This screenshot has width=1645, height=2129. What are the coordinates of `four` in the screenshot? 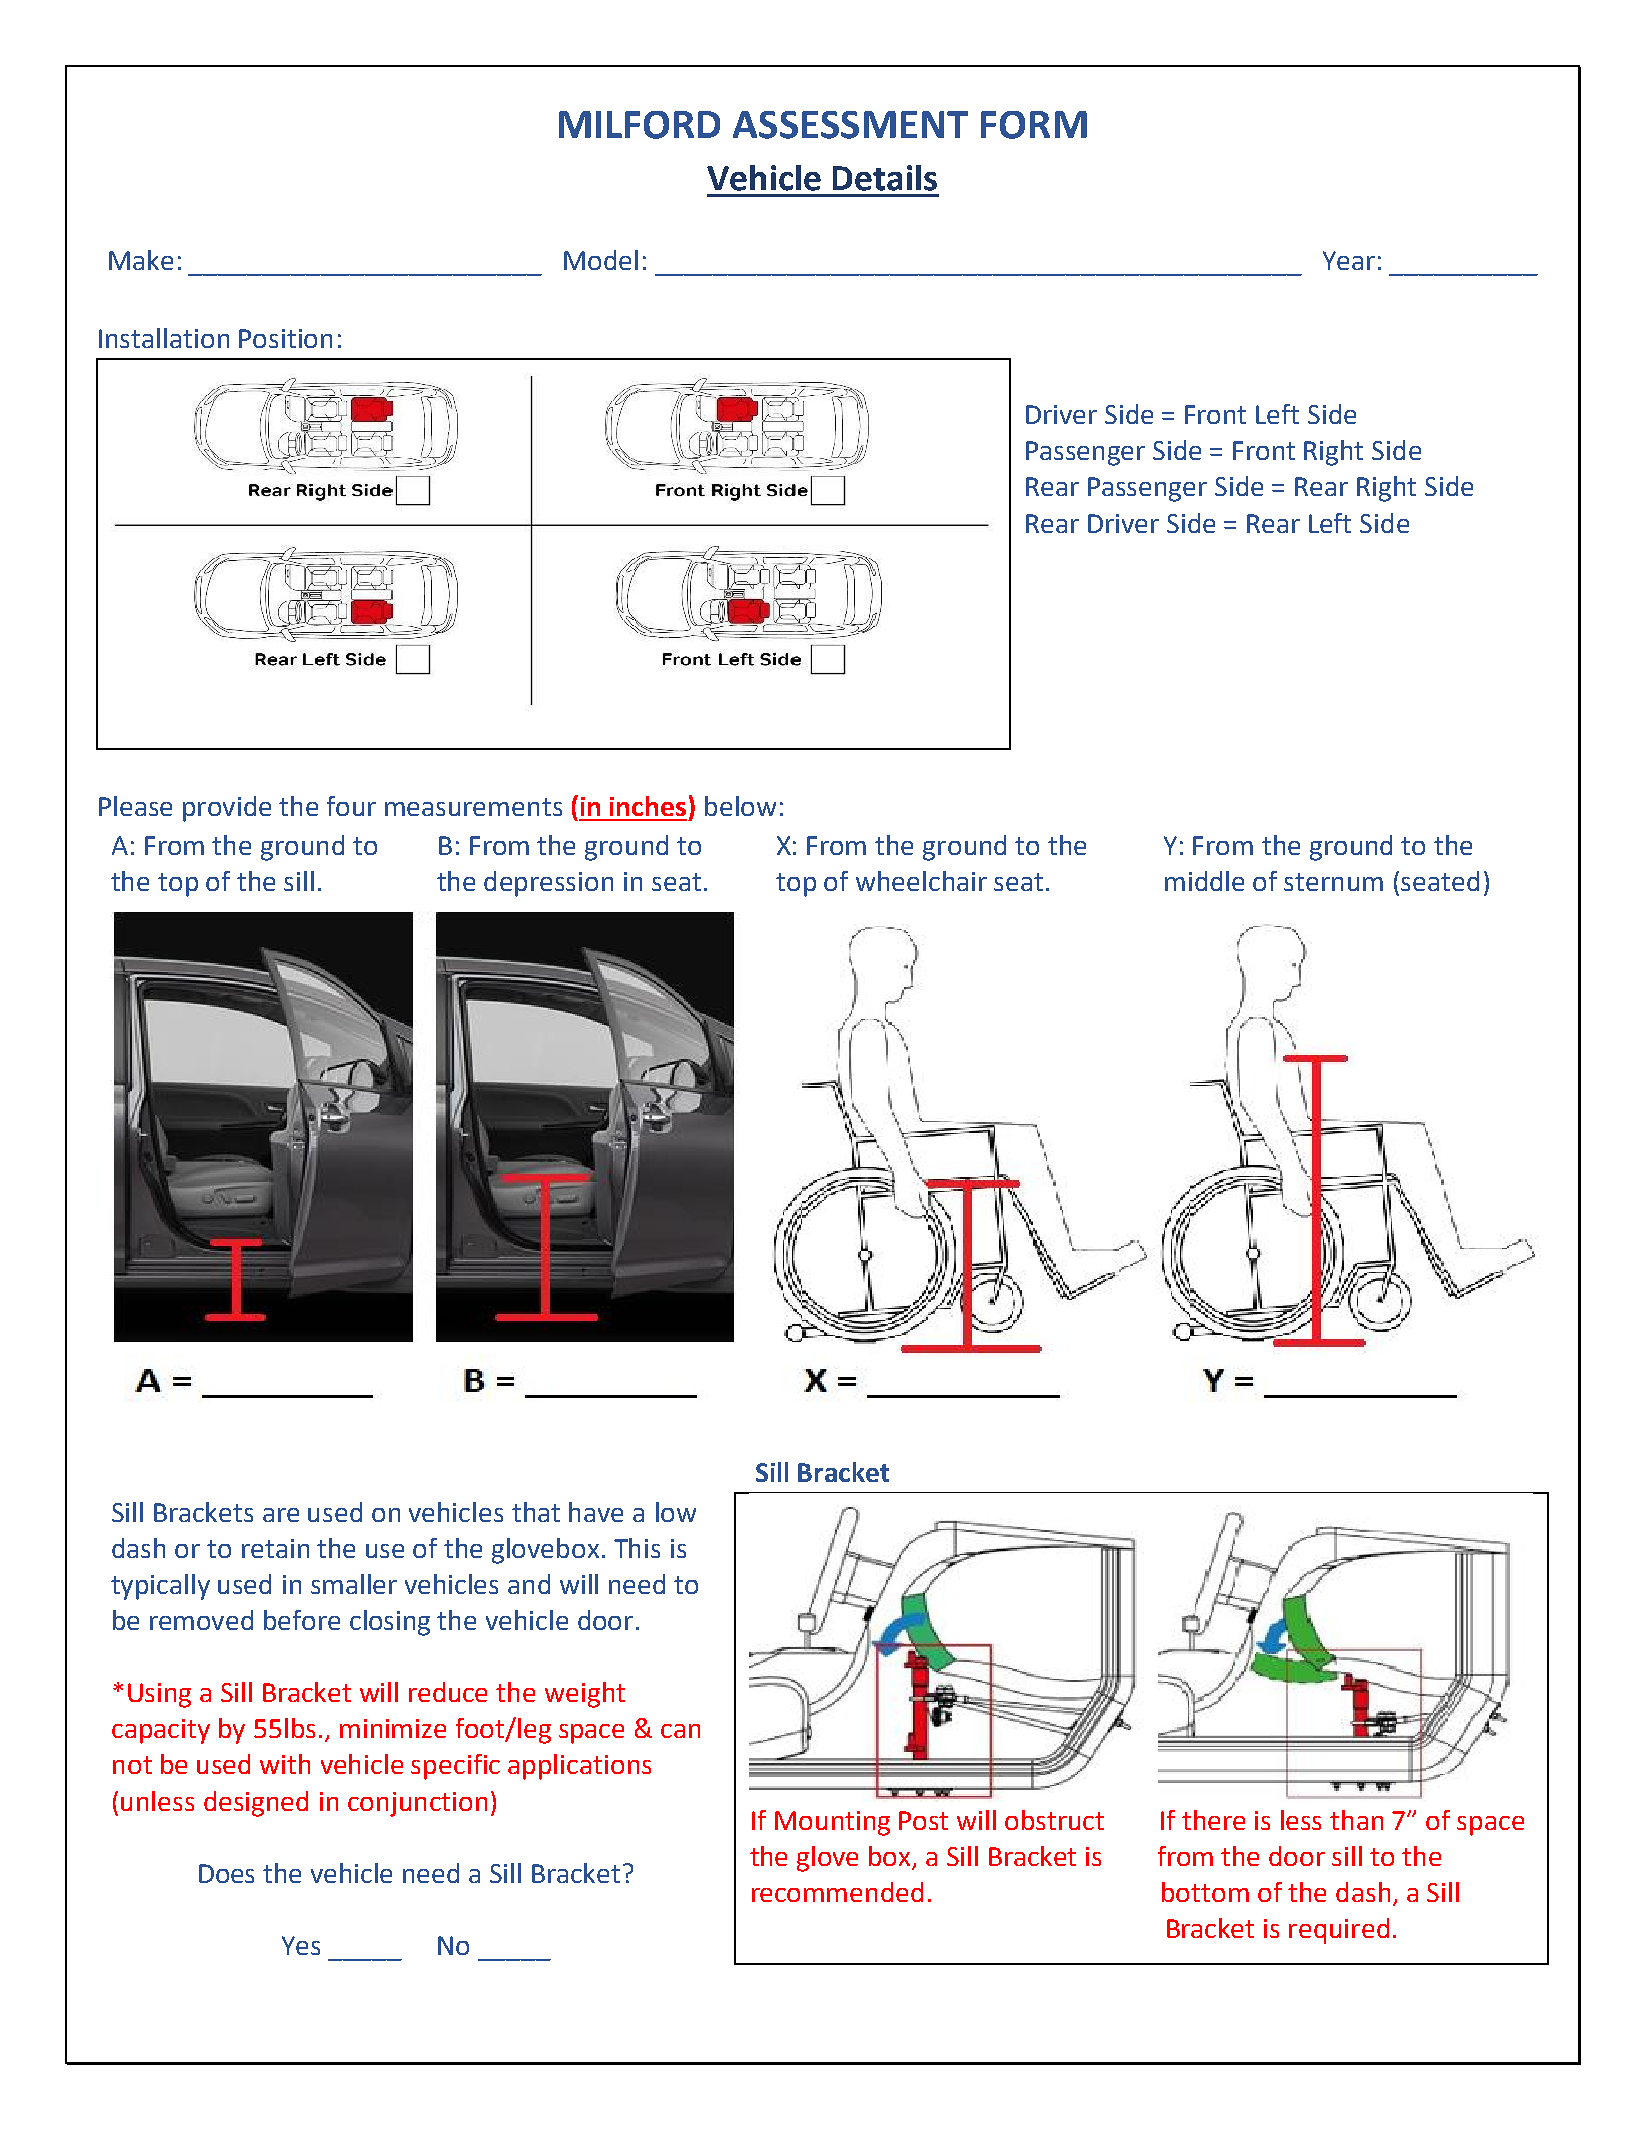 It's located at (351, 806).
